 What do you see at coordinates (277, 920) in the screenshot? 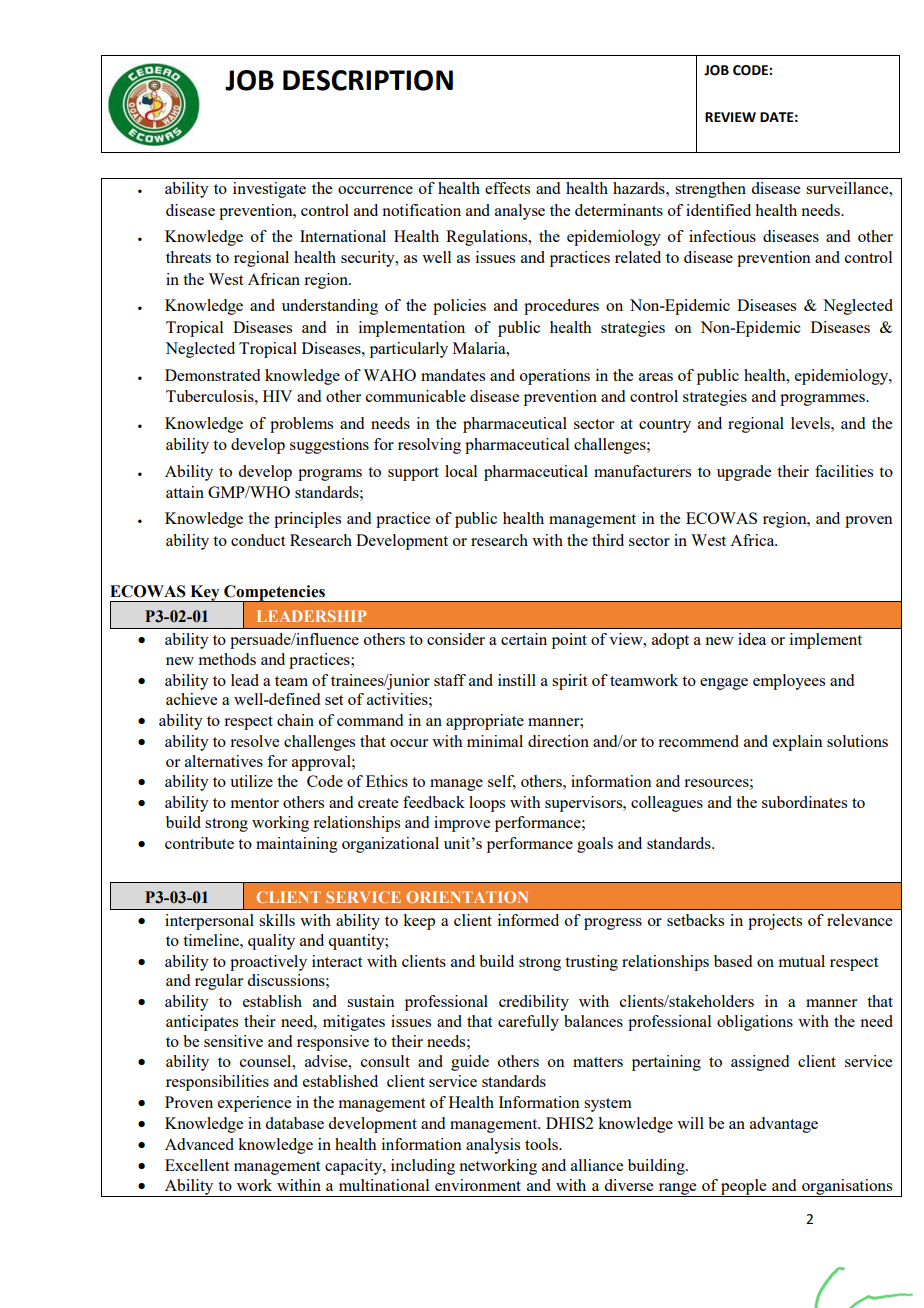
I see `skills` at bounding box center [277, 920].
